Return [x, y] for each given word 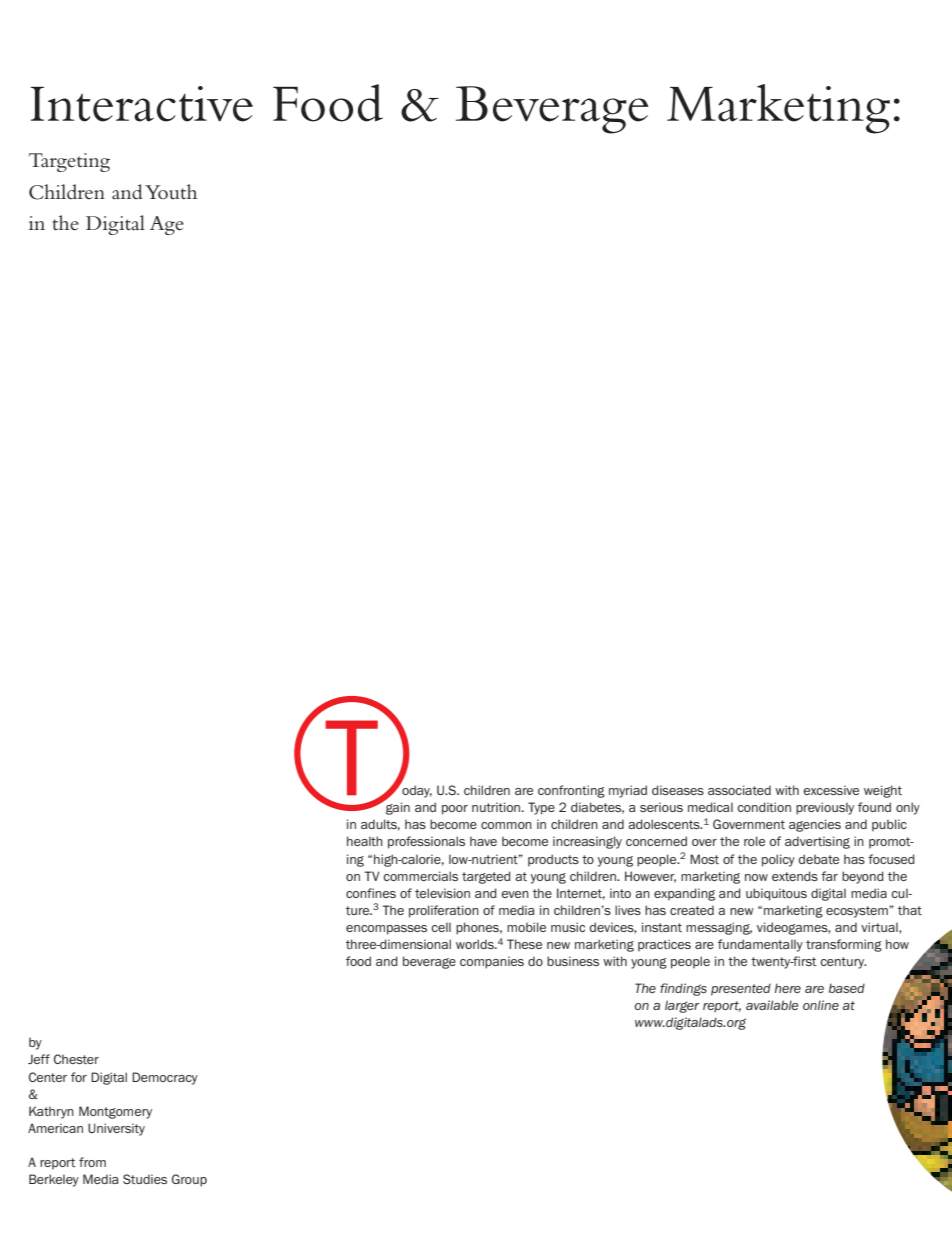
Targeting [69, 162]
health [365, 841]
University [116, 1129]
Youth [171, 191]
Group [189, 1180]
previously [825, 808]
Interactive [142, 104]
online [821, 1005]
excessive [831, 790]
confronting [571, 791]
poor [455, 810]
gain [397, 807]
